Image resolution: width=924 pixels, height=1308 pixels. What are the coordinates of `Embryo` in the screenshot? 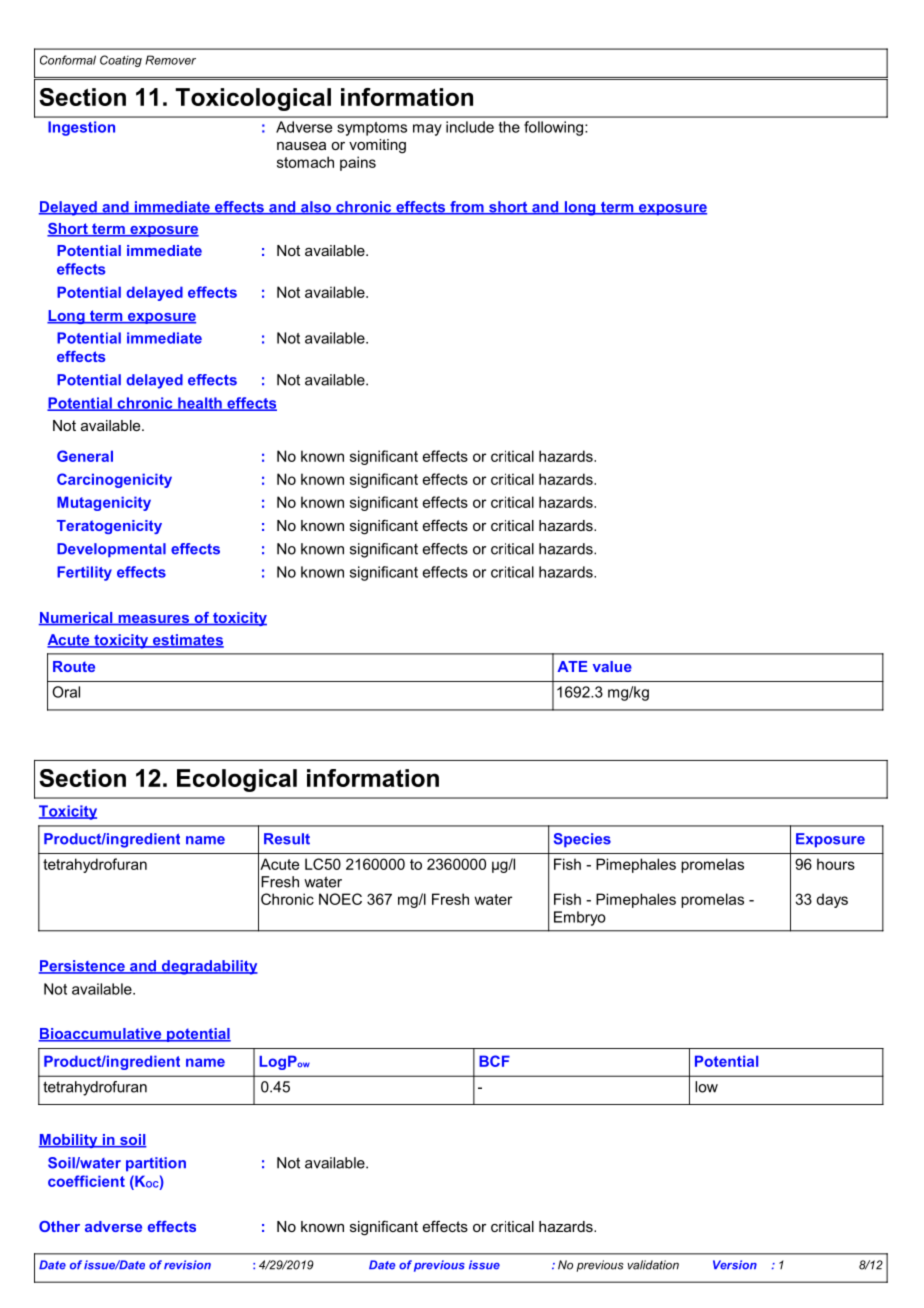 It's located at (580, 918).
